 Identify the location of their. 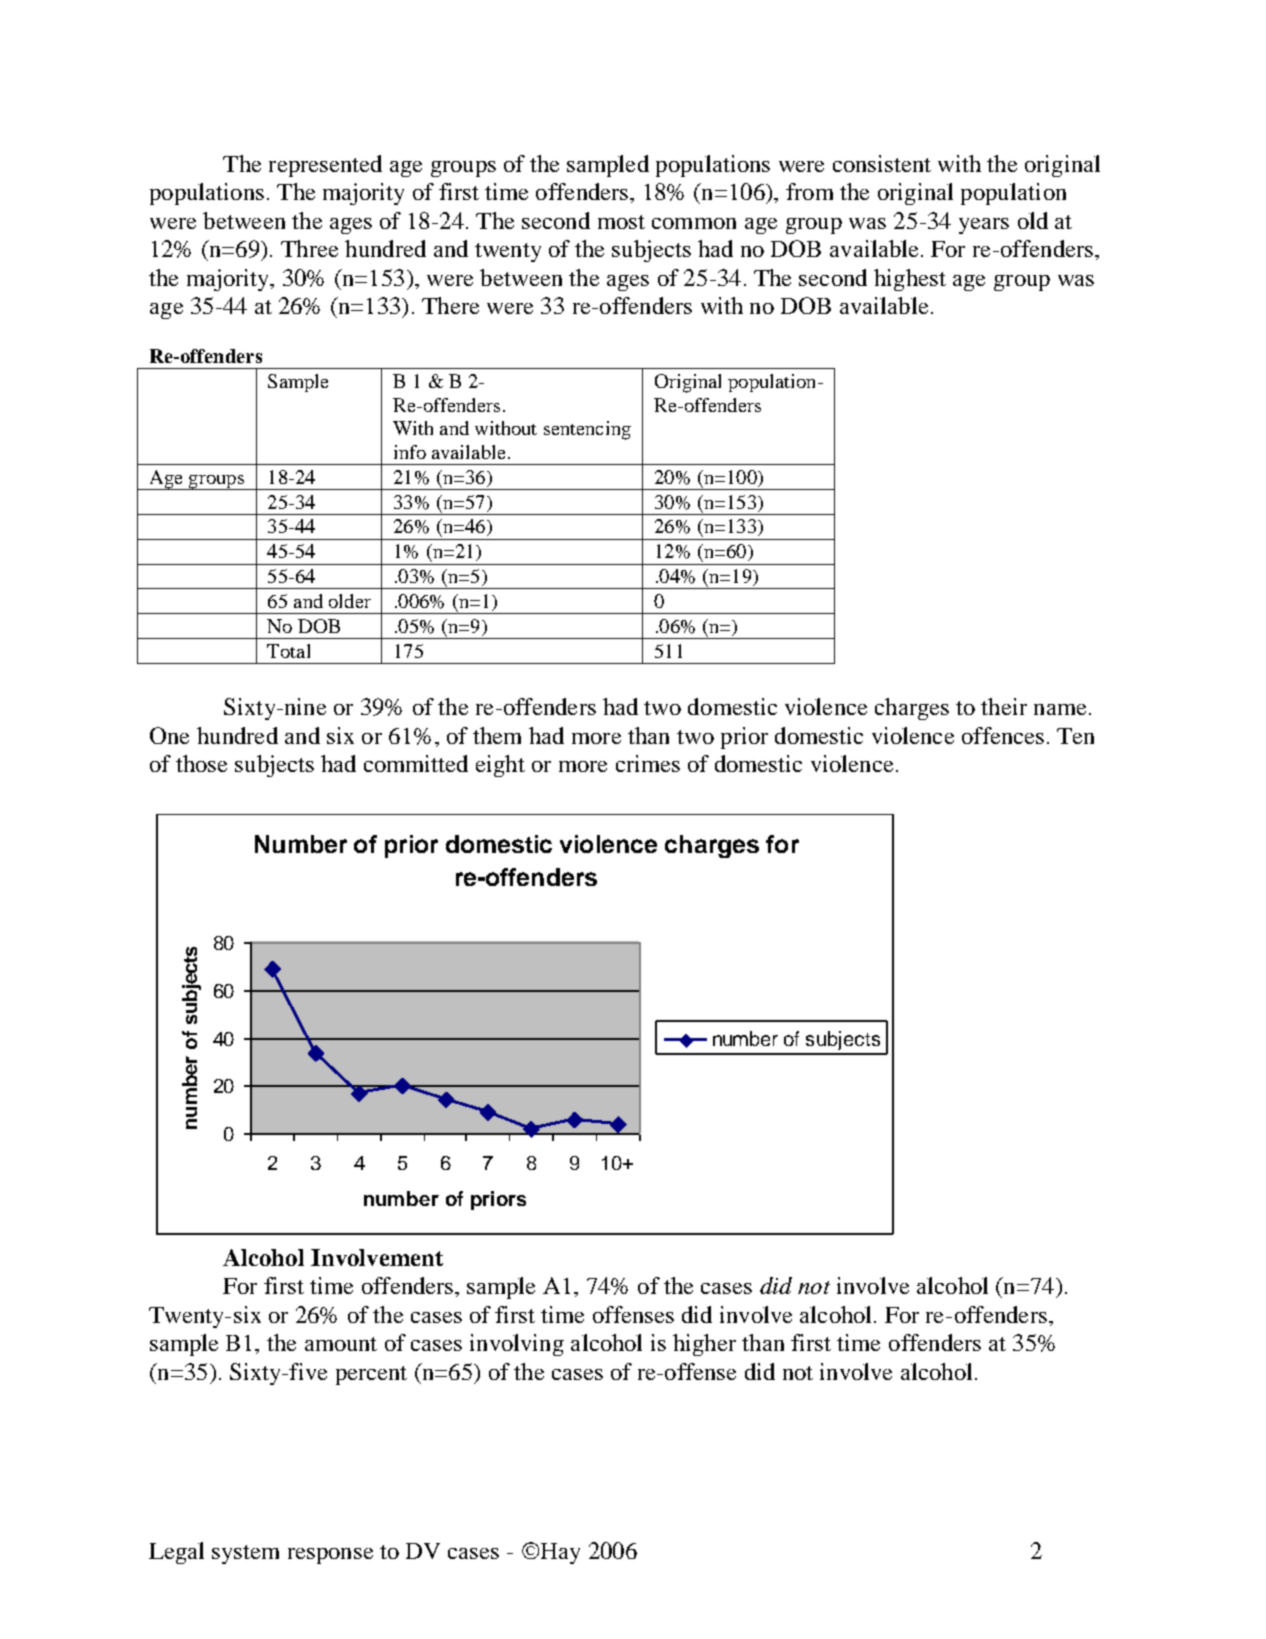
(1004, 706).
